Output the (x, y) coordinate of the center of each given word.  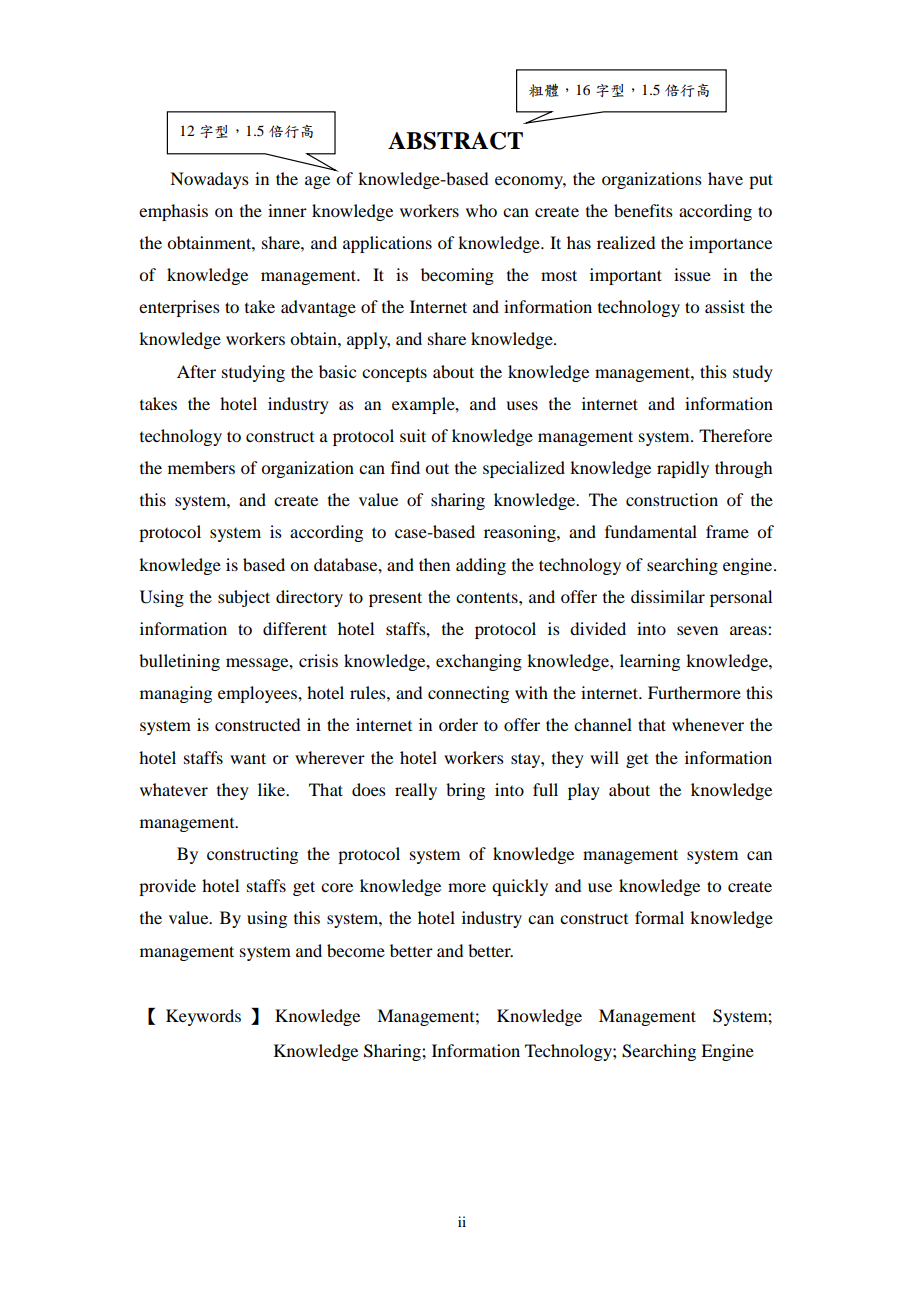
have (725, 178)
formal (659, 917)
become (356, 950)
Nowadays (209, 180)
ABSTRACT (455, 141)
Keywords (203, 1017)
